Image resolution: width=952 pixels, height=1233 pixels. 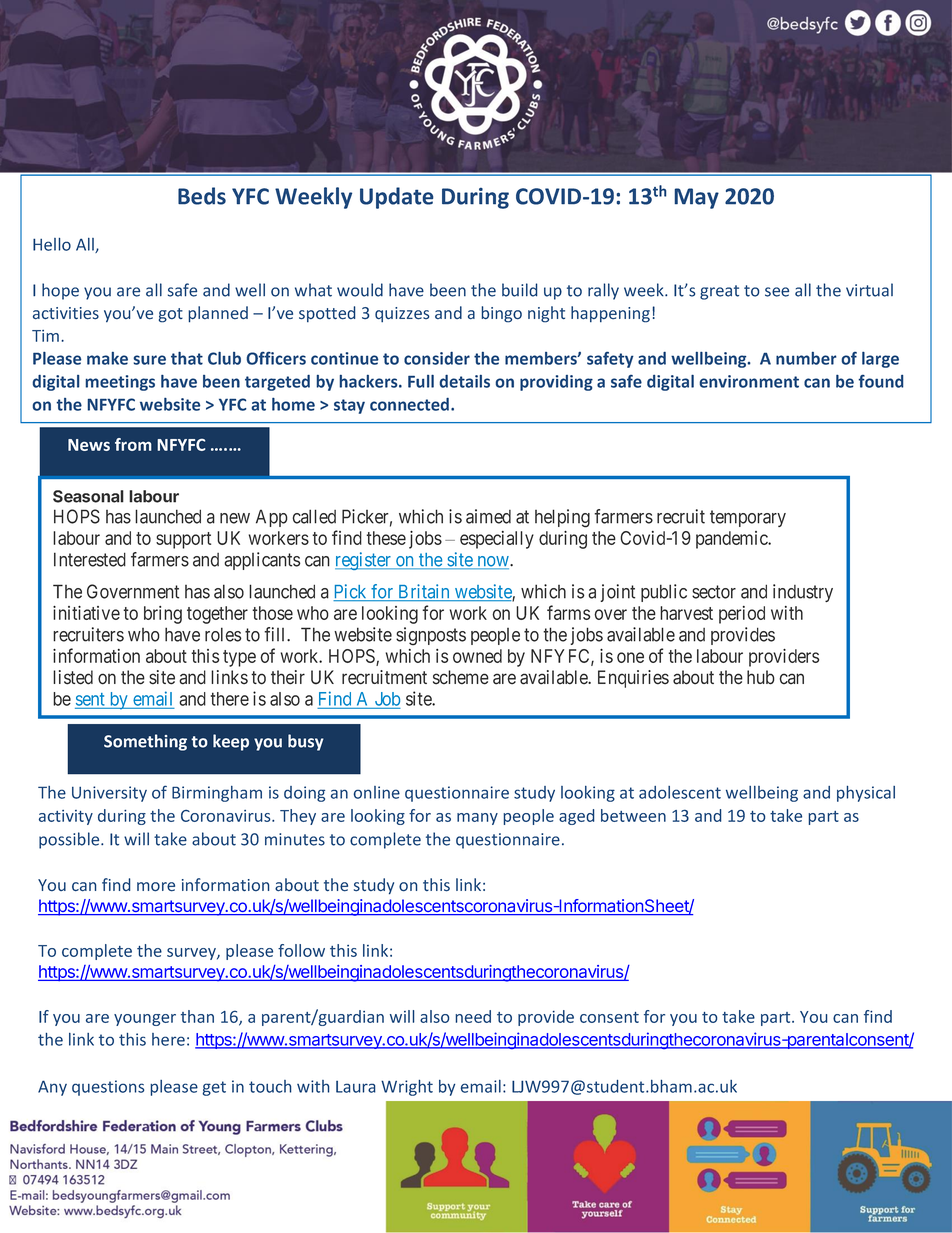 I want to click on May, so click(x=697, y=198).
